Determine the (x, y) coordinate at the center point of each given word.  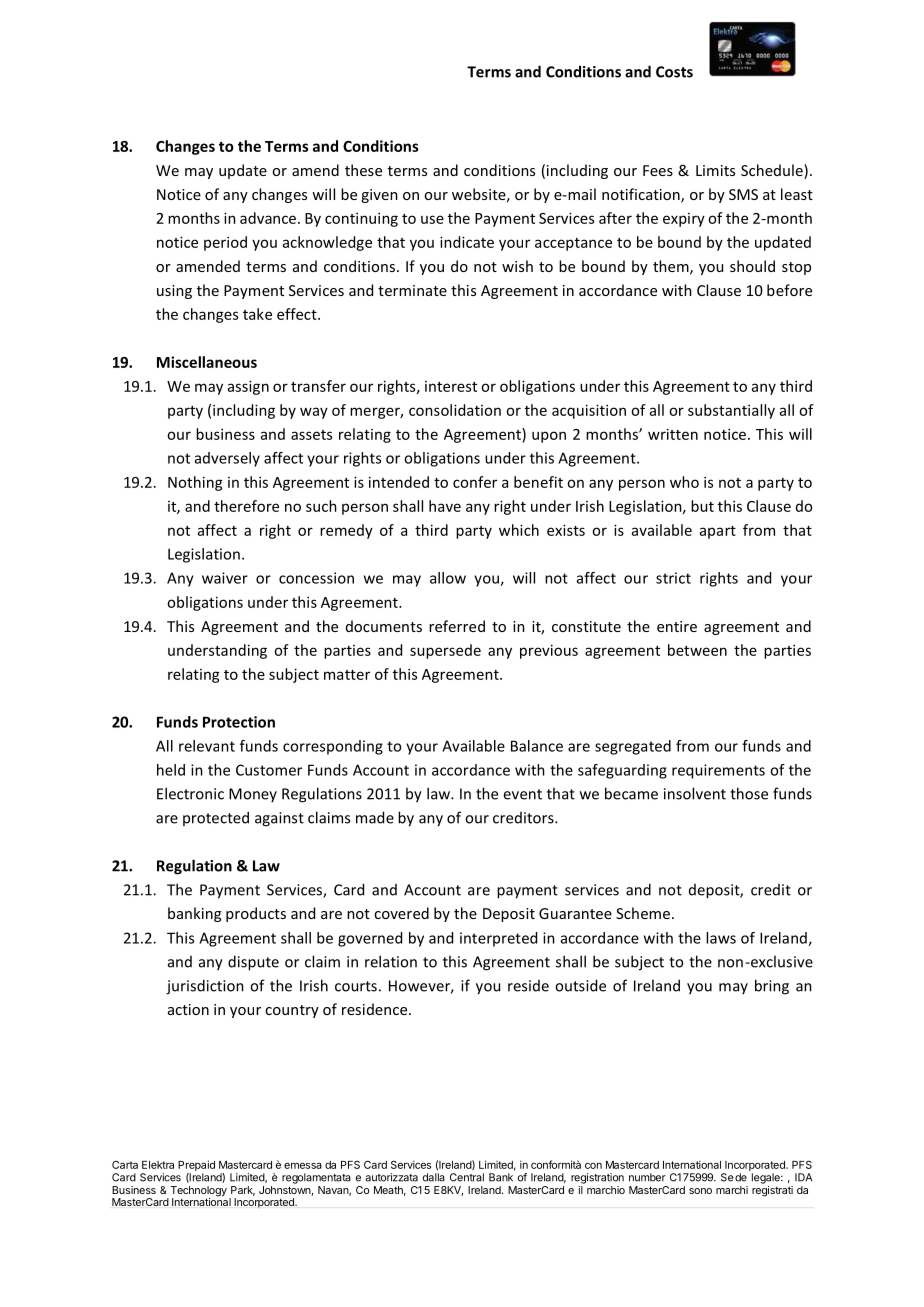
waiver (225, 578)
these (363, 170)
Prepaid (196, 1167)
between (697, 650)
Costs (674, 72)
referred (457, 626)
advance (269, 218)
